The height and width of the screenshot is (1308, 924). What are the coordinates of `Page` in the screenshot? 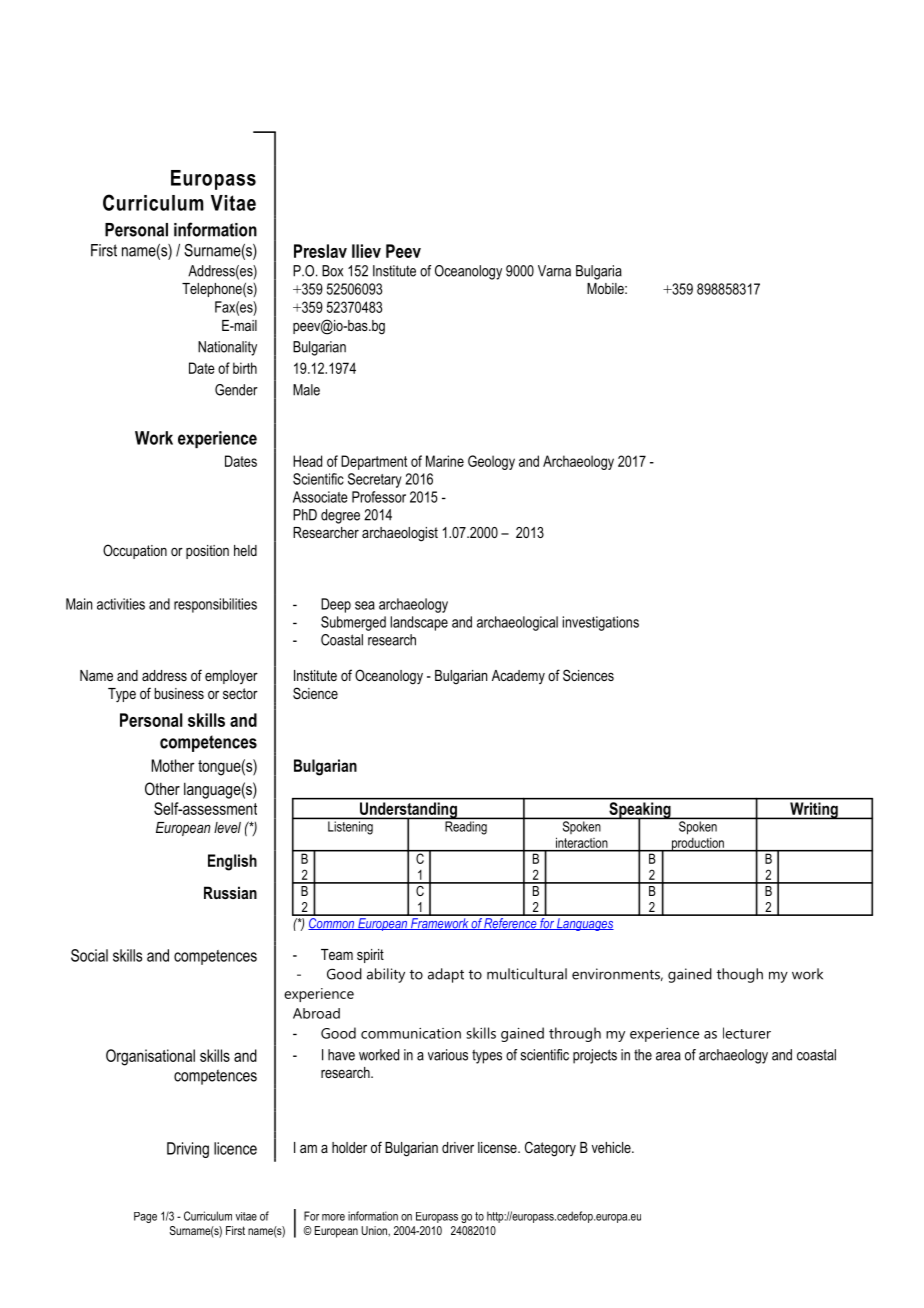 It's located at (145, 1217).
